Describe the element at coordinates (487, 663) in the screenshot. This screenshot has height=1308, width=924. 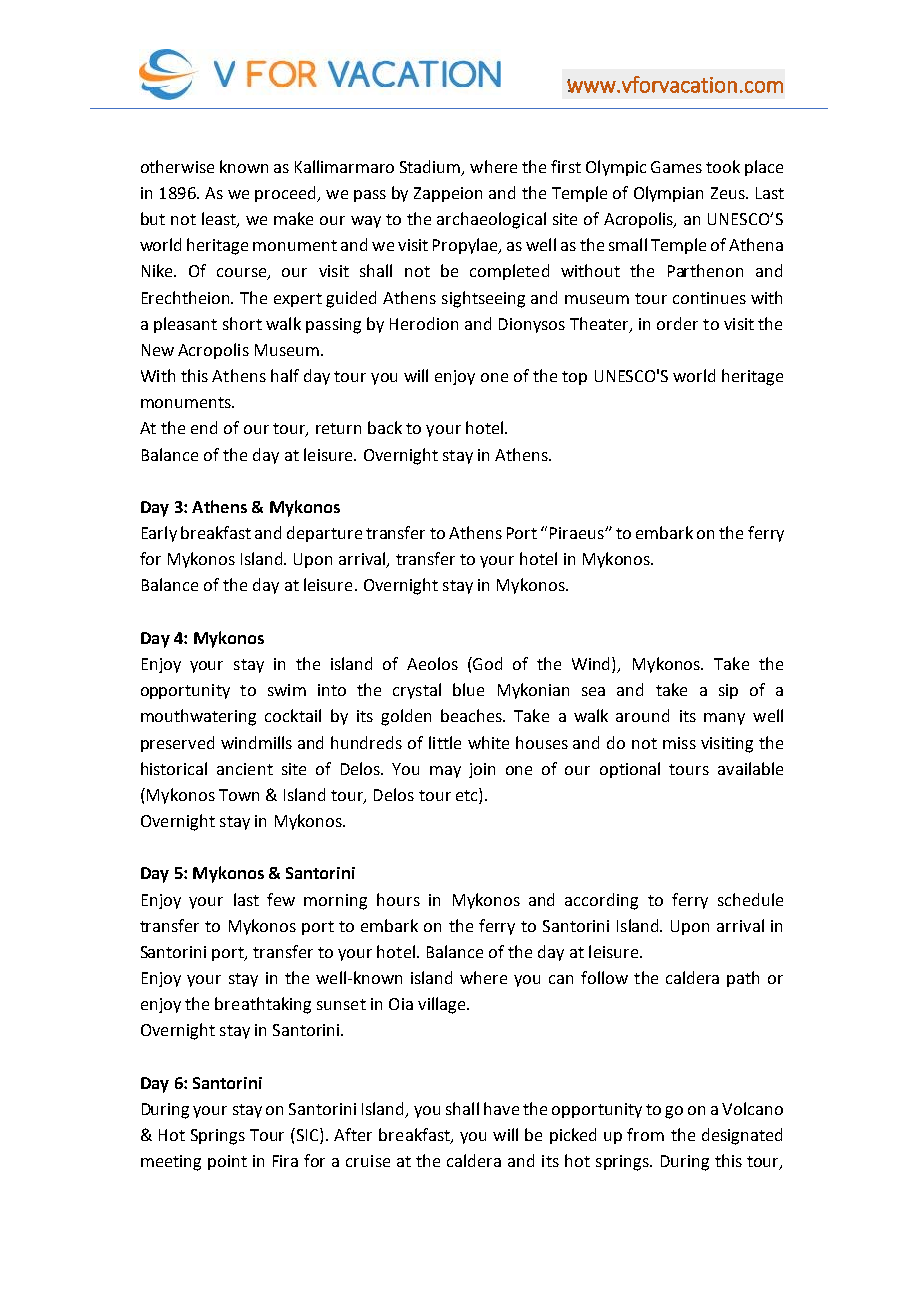
I see `God` at that location.
